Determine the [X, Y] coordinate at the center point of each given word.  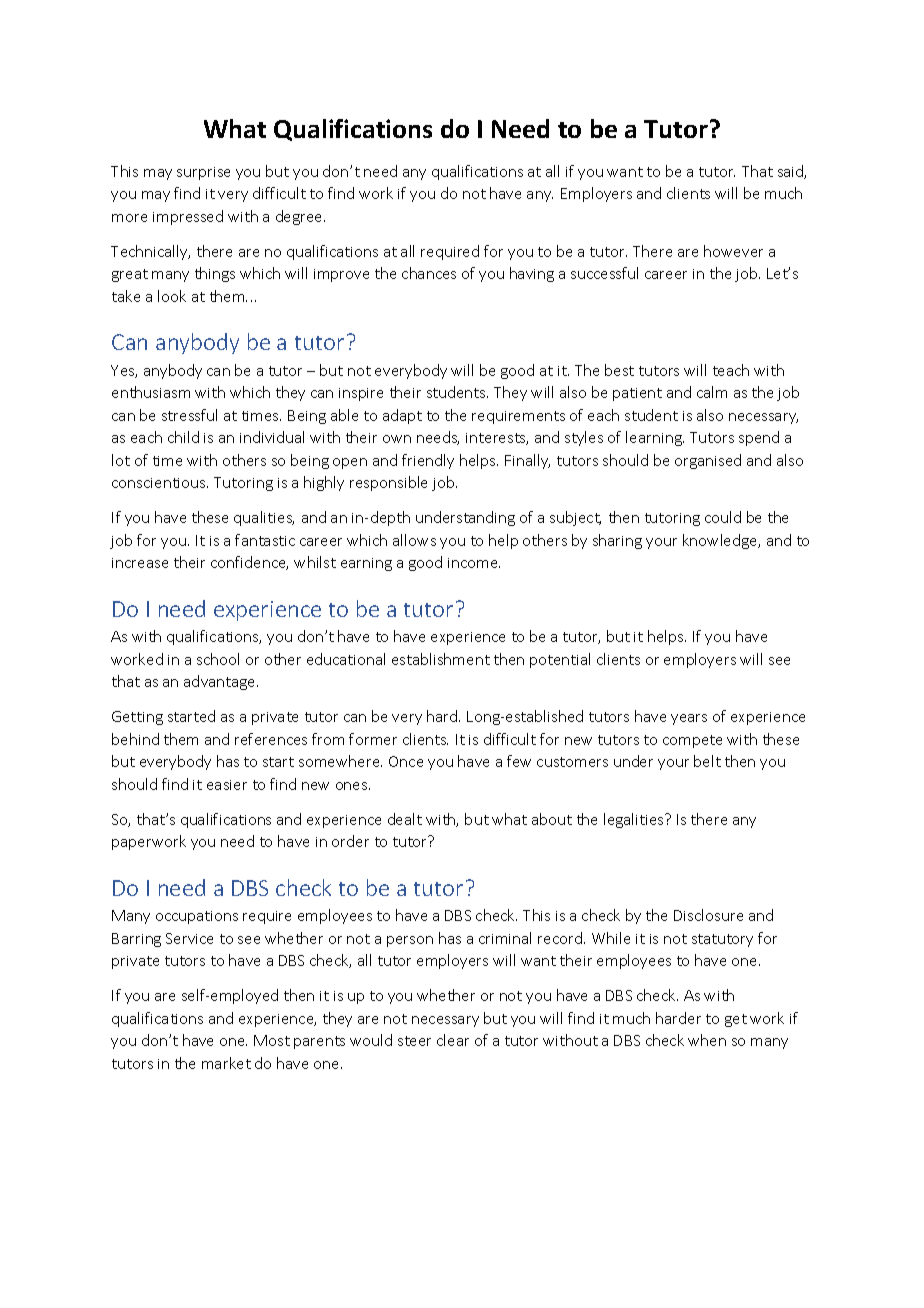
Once [406, 761]
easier [227, 785]
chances [429, 273]
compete [692, 741]
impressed [188, 217]
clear [453, 1040]
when [707, 1040]
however [733, 251]
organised [708, 461]
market [226, 1063]
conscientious [160, 483]
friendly [428, 461]
